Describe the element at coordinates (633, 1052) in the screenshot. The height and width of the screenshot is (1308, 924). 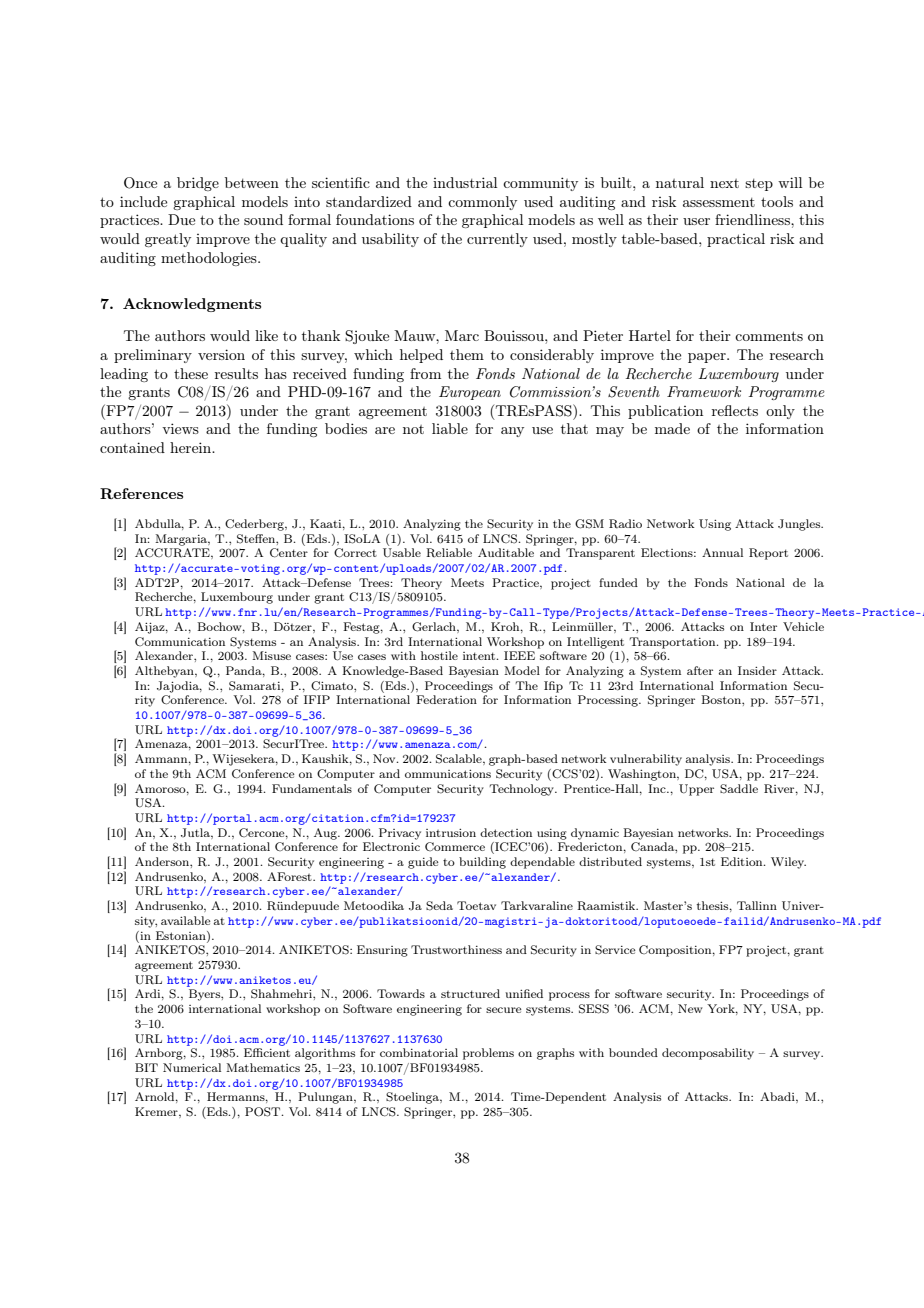
I see `bounded` at that location.
